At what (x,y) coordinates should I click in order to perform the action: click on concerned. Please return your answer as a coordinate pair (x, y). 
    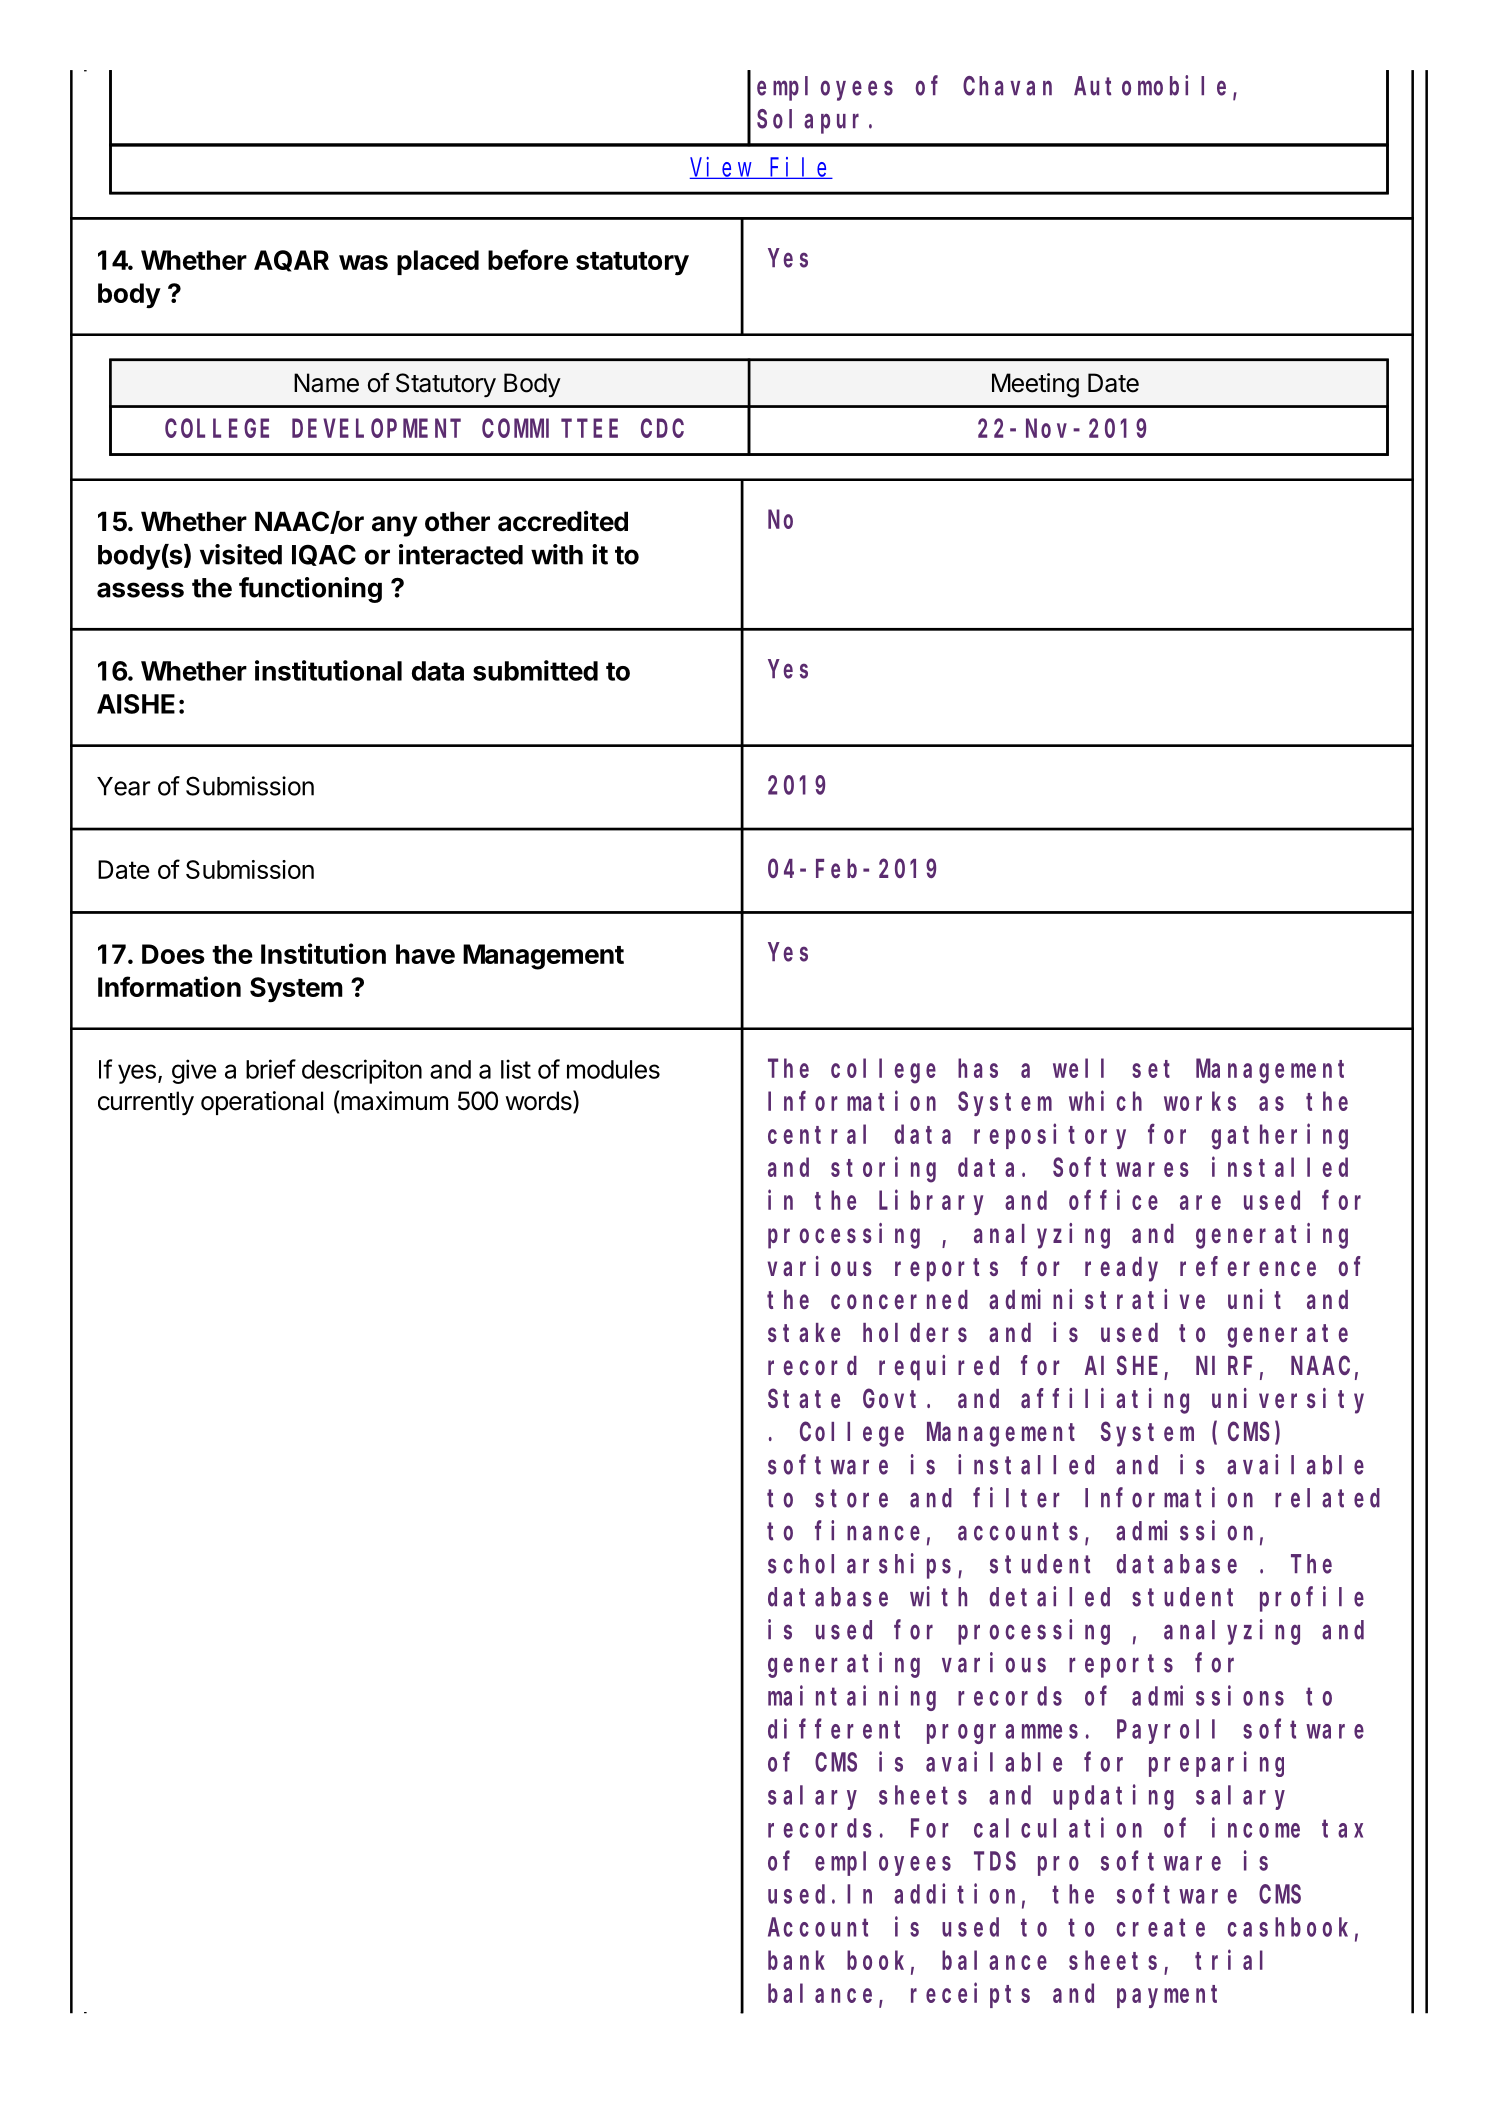
    Looking at the image, I should click on (899, 1299).
